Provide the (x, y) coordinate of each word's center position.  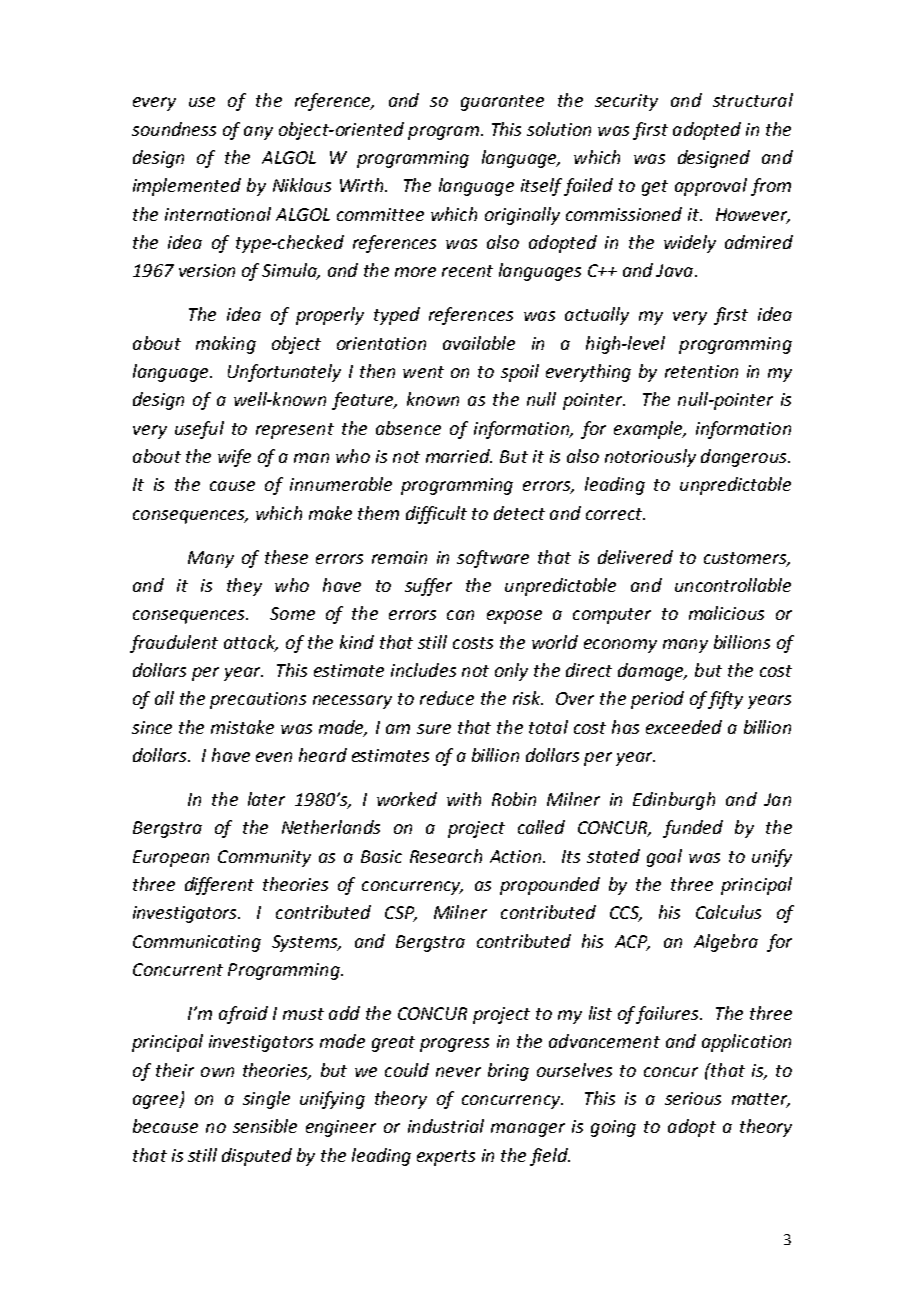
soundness (174, 129)
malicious (726, 613)
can (460, 615)
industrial (446, 1126)
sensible (265, 1126)
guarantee (502, 103)
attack (251, 643)
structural (753, 100)
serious (693, 1098)
